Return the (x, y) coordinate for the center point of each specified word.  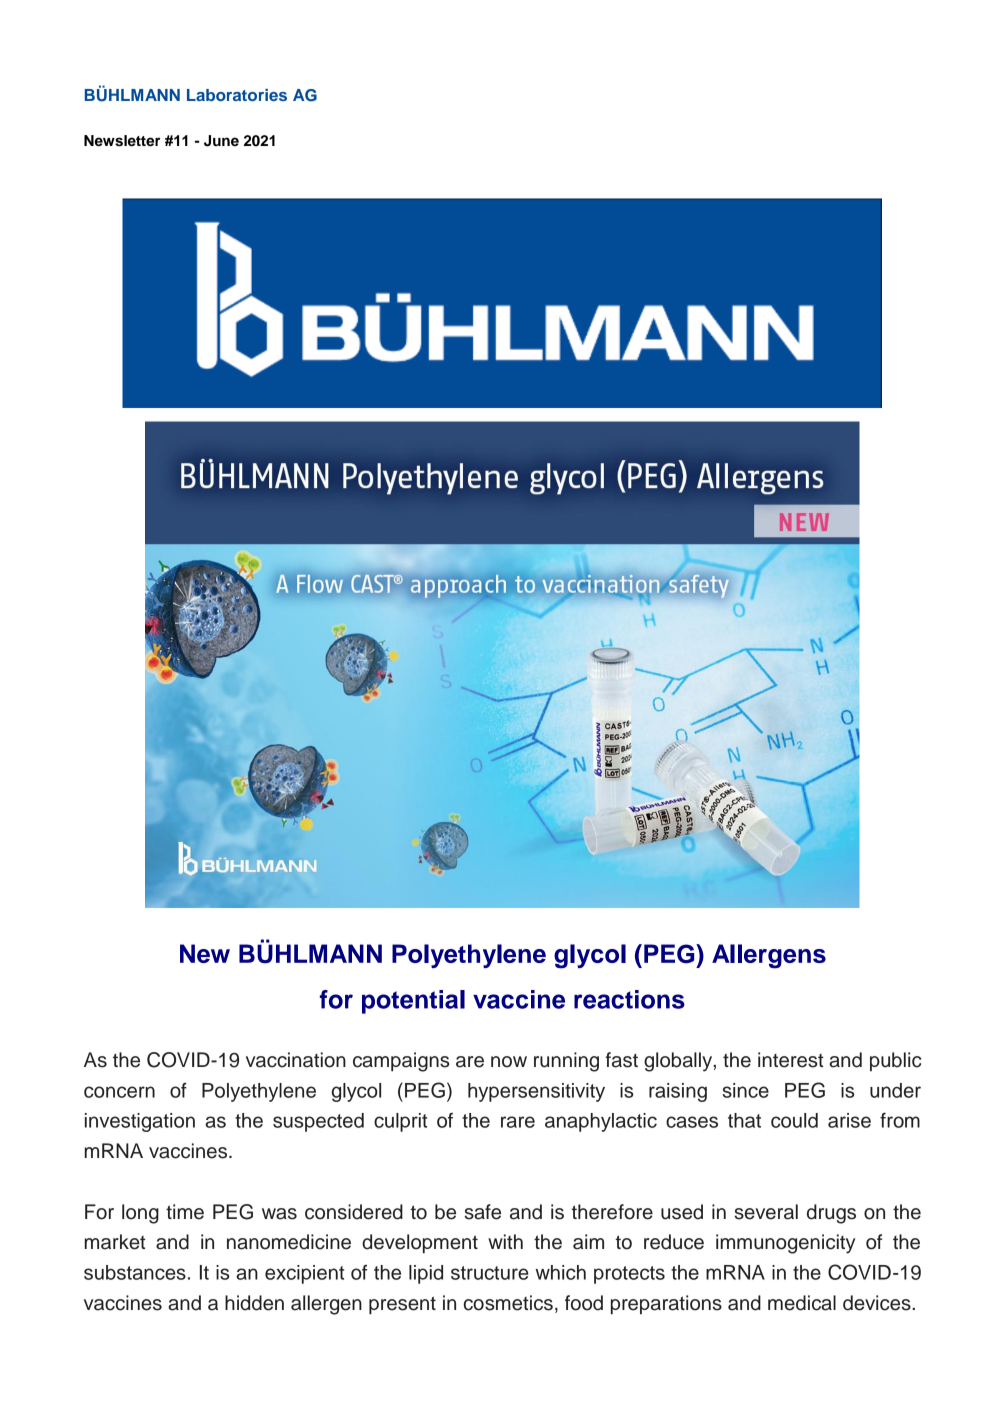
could (794, 1120)
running (566, 1062)
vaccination (296, 1060)
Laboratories (237, 95)
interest (791, 1060)
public (895, 1061)
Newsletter (122, 141)
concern (119, 1092)
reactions (629, 999)
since (746, 1090)
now (509, 1062)
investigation (140, 1122)
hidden (254, 1303)
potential (413, 1002)
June (221, 141)
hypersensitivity (536, 1092)
